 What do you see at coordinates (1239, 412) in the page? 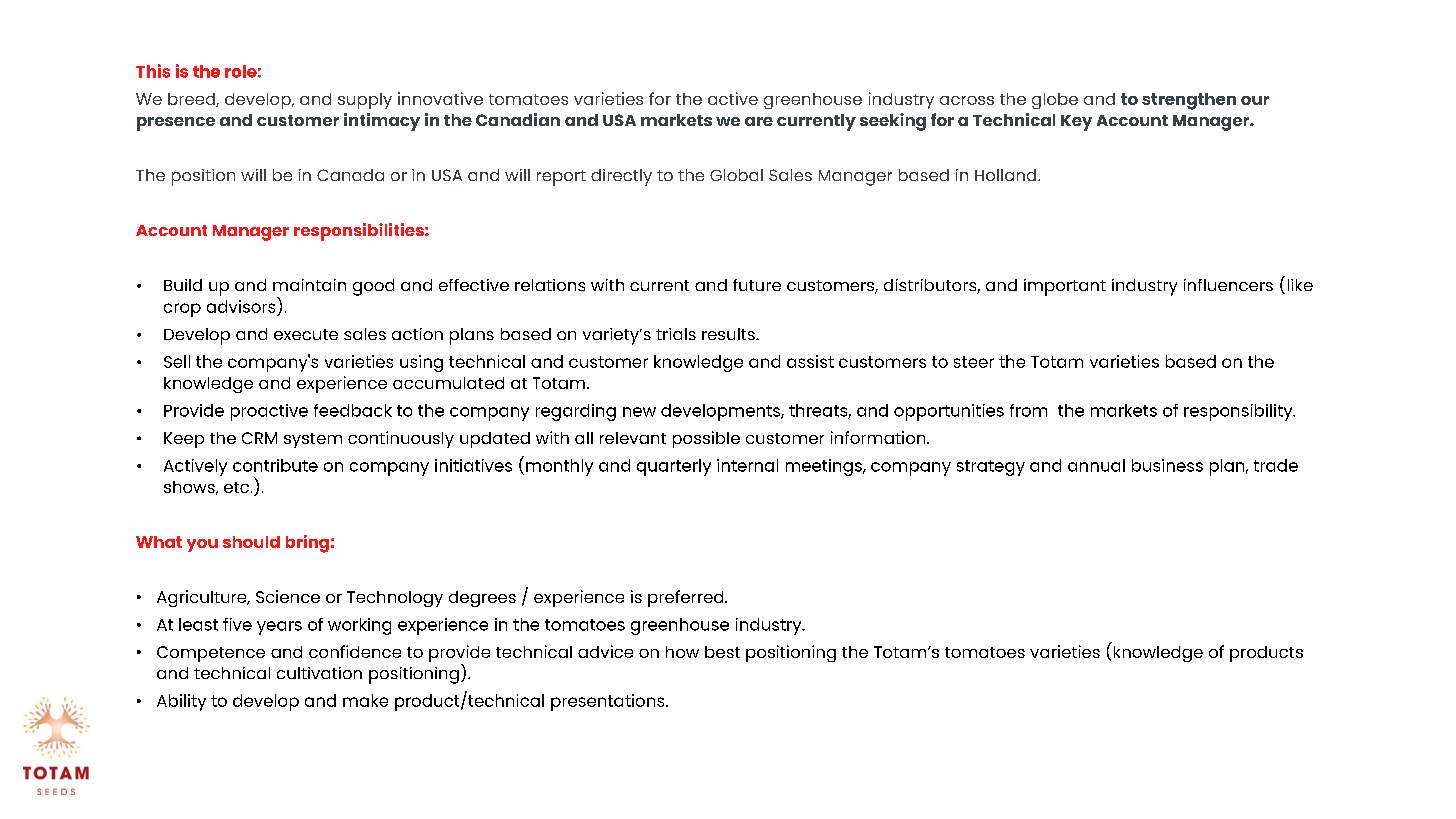
I see `responsibility` at bounding box center [1239, 412].
